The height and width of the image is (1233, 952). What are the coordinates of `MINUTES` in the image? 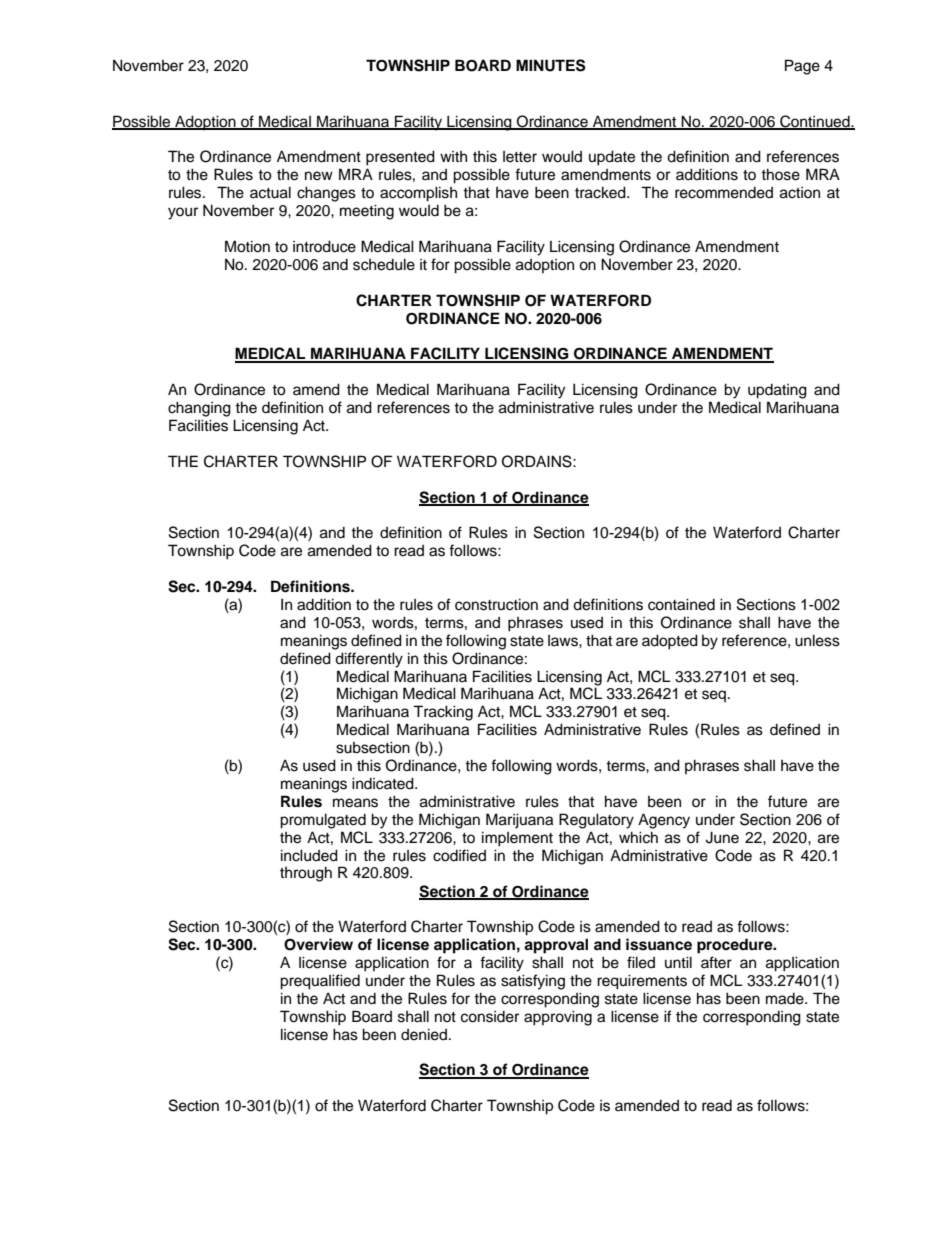 It's located at (551, 65).
